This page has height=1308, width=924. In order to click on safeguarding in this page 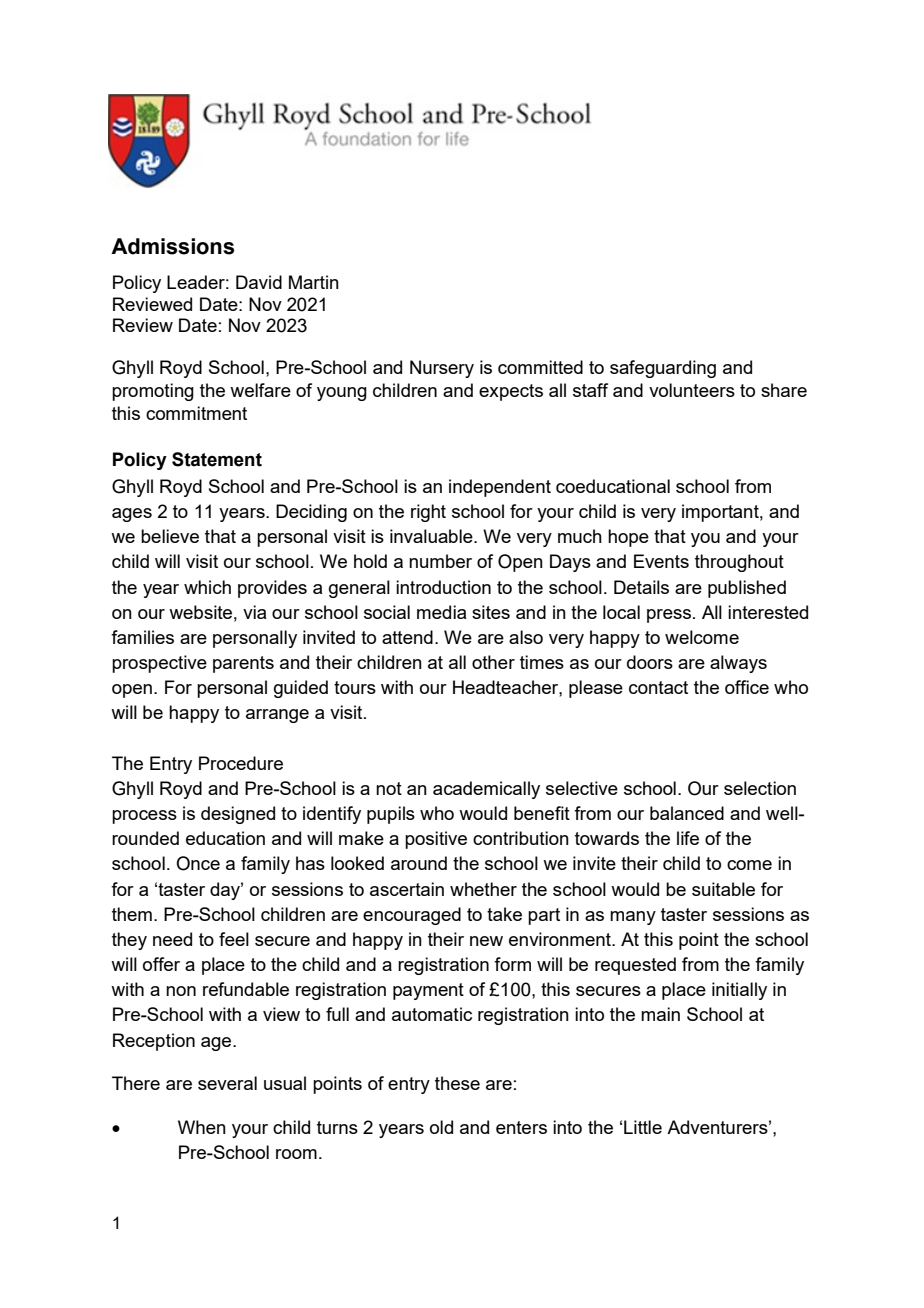, I will do `click(663, 369)`.
